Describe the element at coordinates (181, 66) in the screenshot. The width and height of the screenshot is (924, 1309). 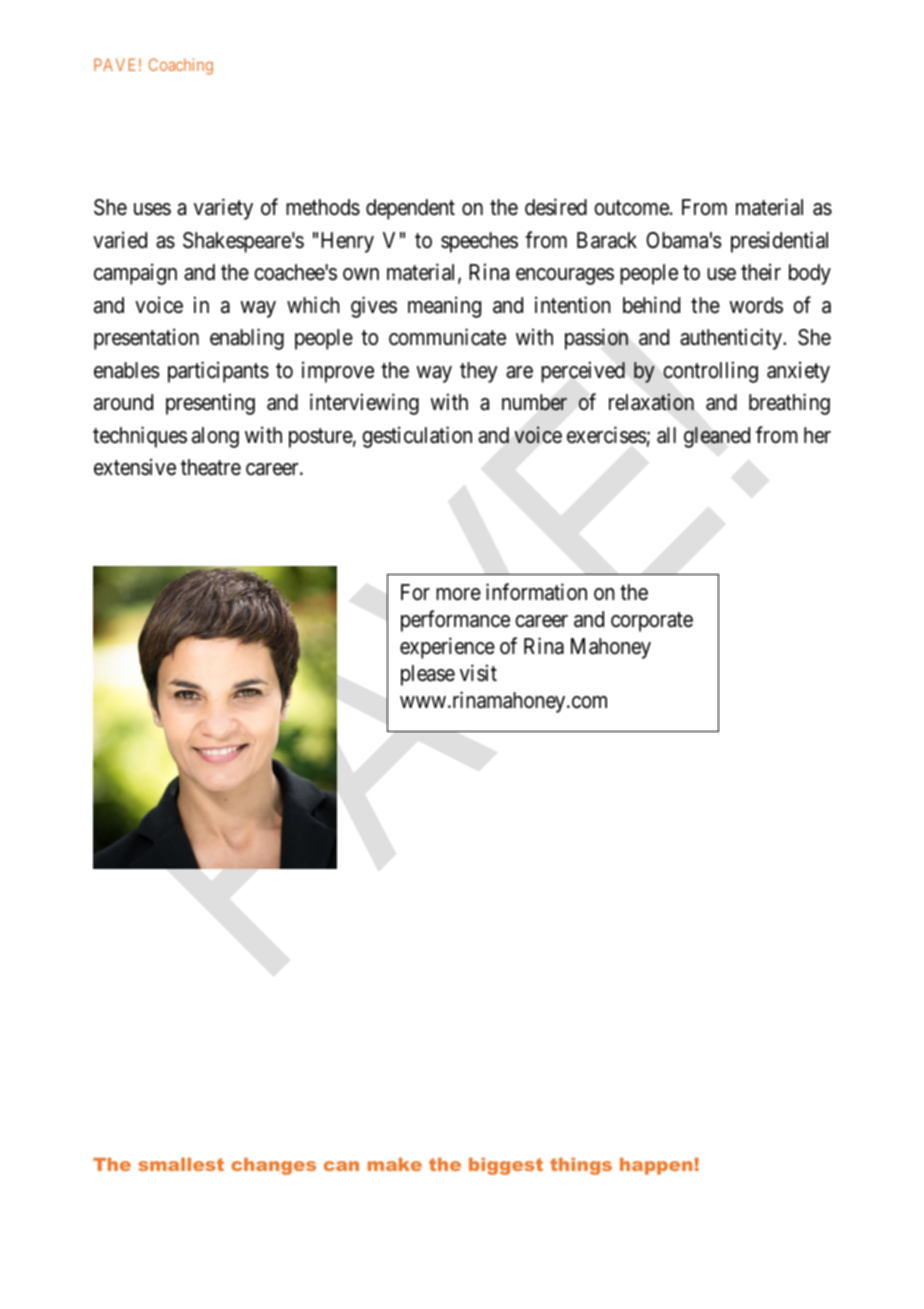
I see `Coaching` at that location.
